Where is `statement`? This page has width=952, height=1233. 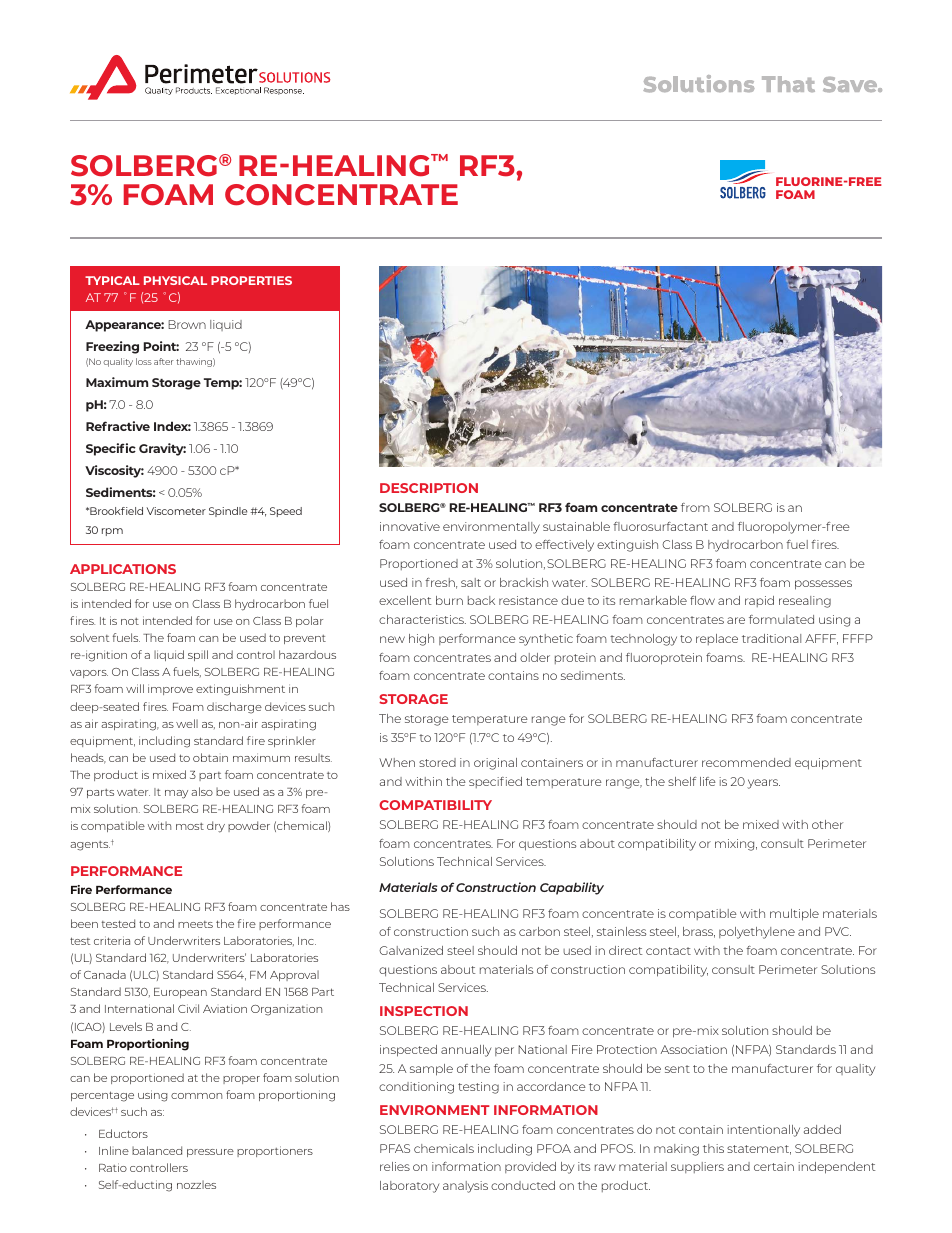 statement is located at coordinates (759, 1150).
